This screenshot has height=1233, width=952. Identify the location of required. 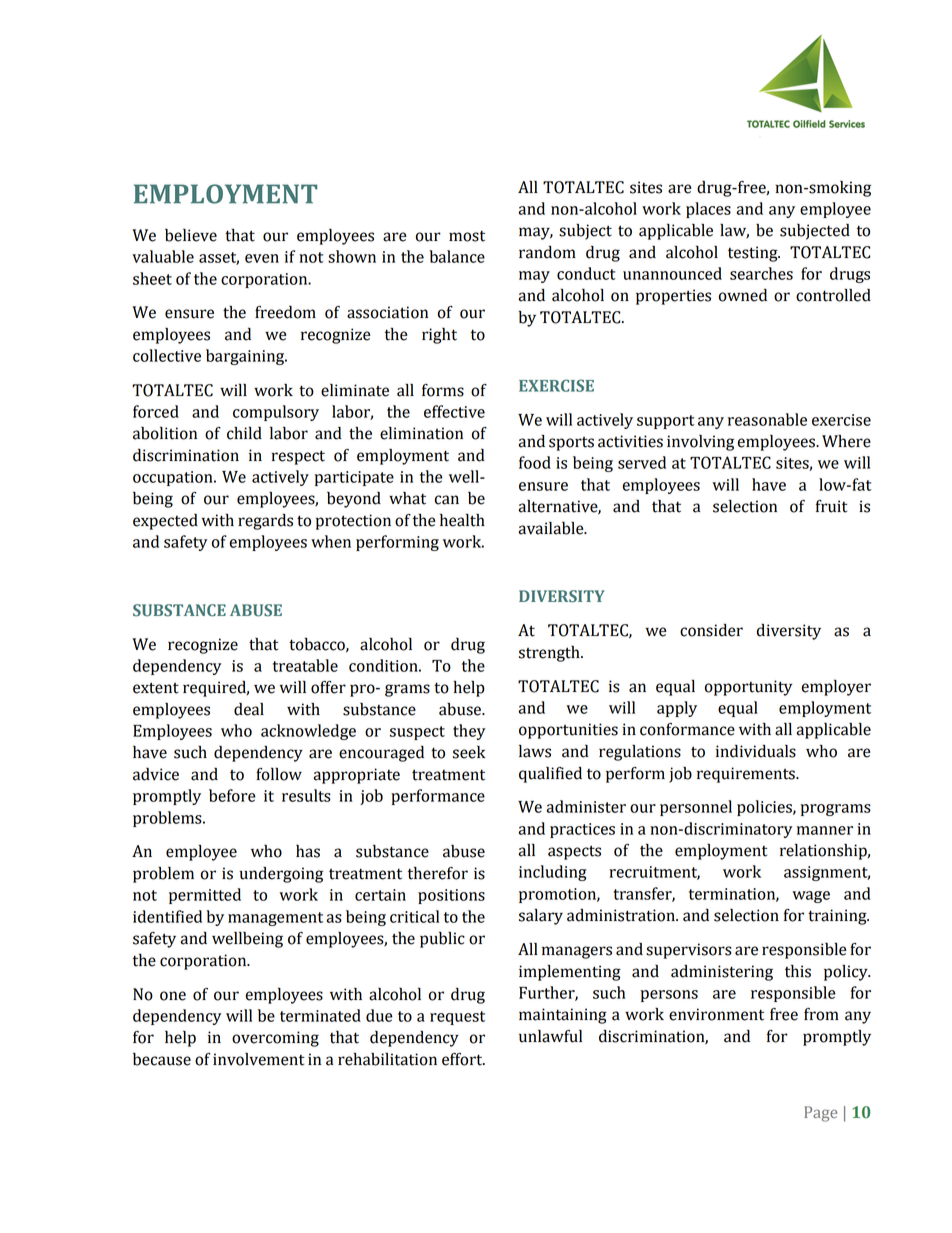
(216, 689).
